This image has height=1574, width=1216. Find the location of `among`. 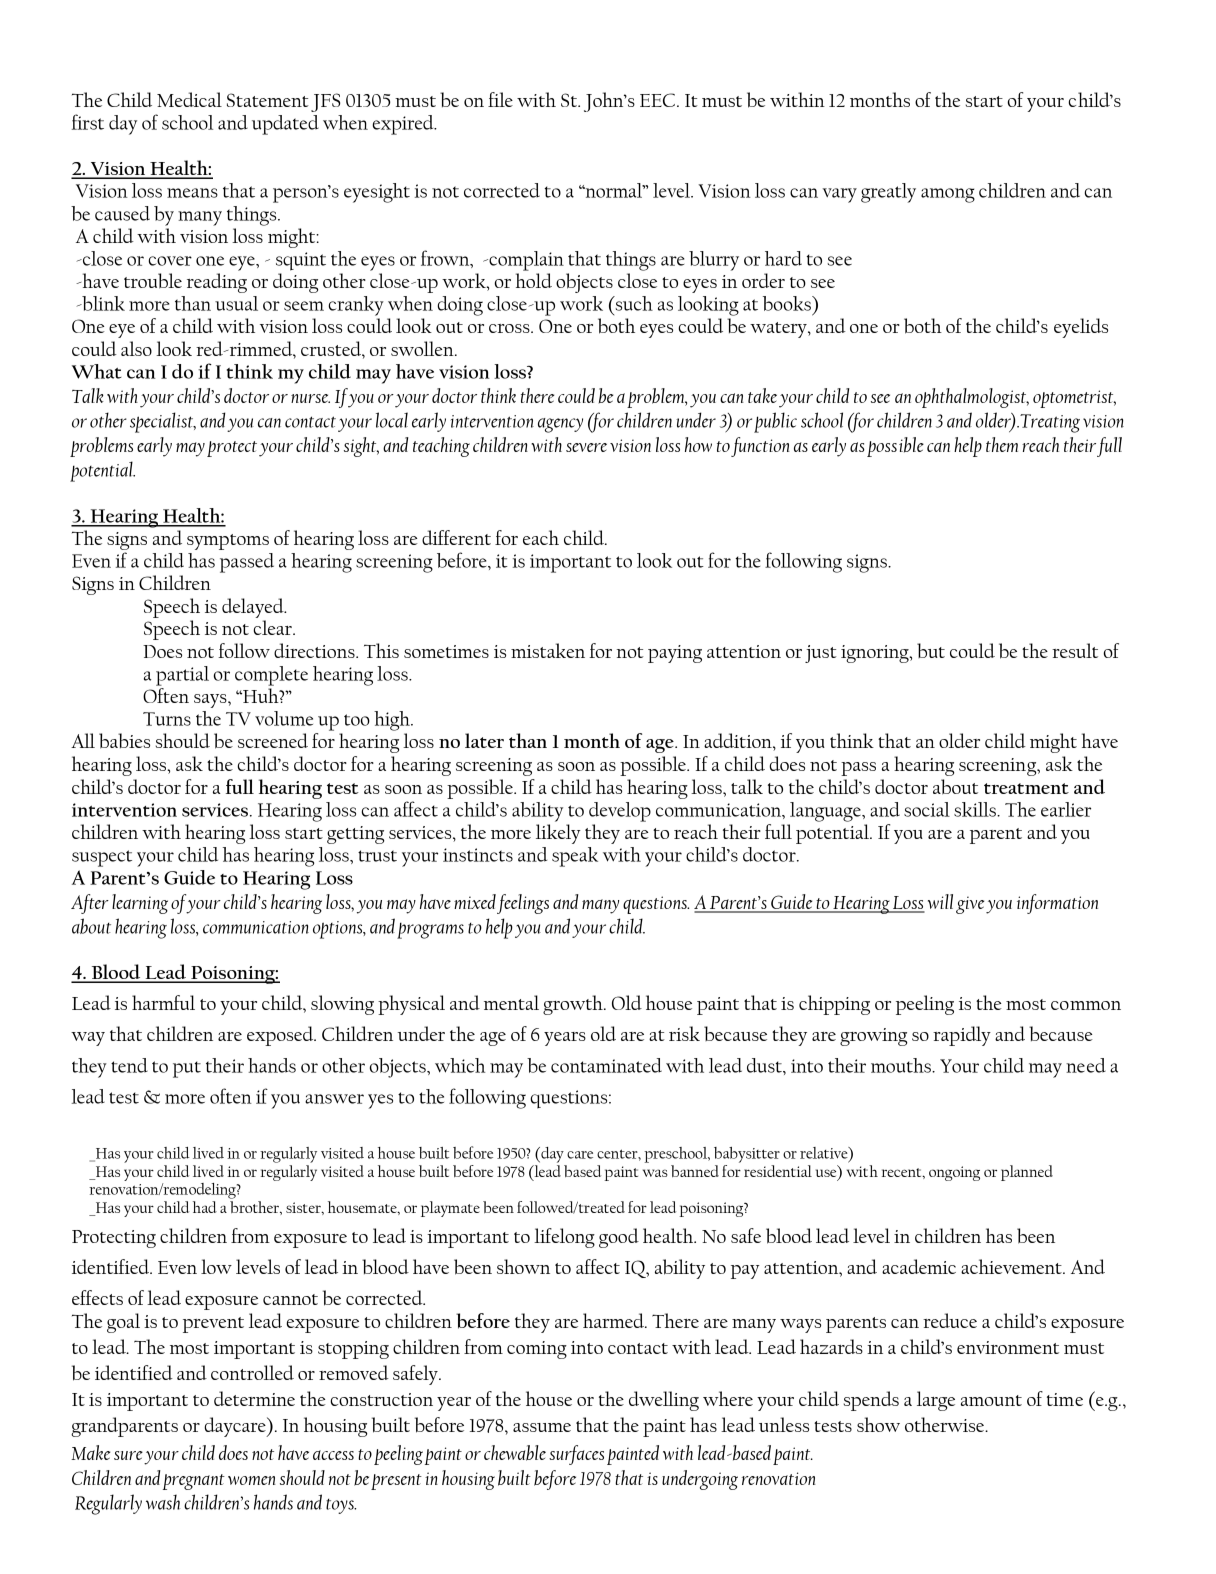

among is located at coordinates (948, 195).
